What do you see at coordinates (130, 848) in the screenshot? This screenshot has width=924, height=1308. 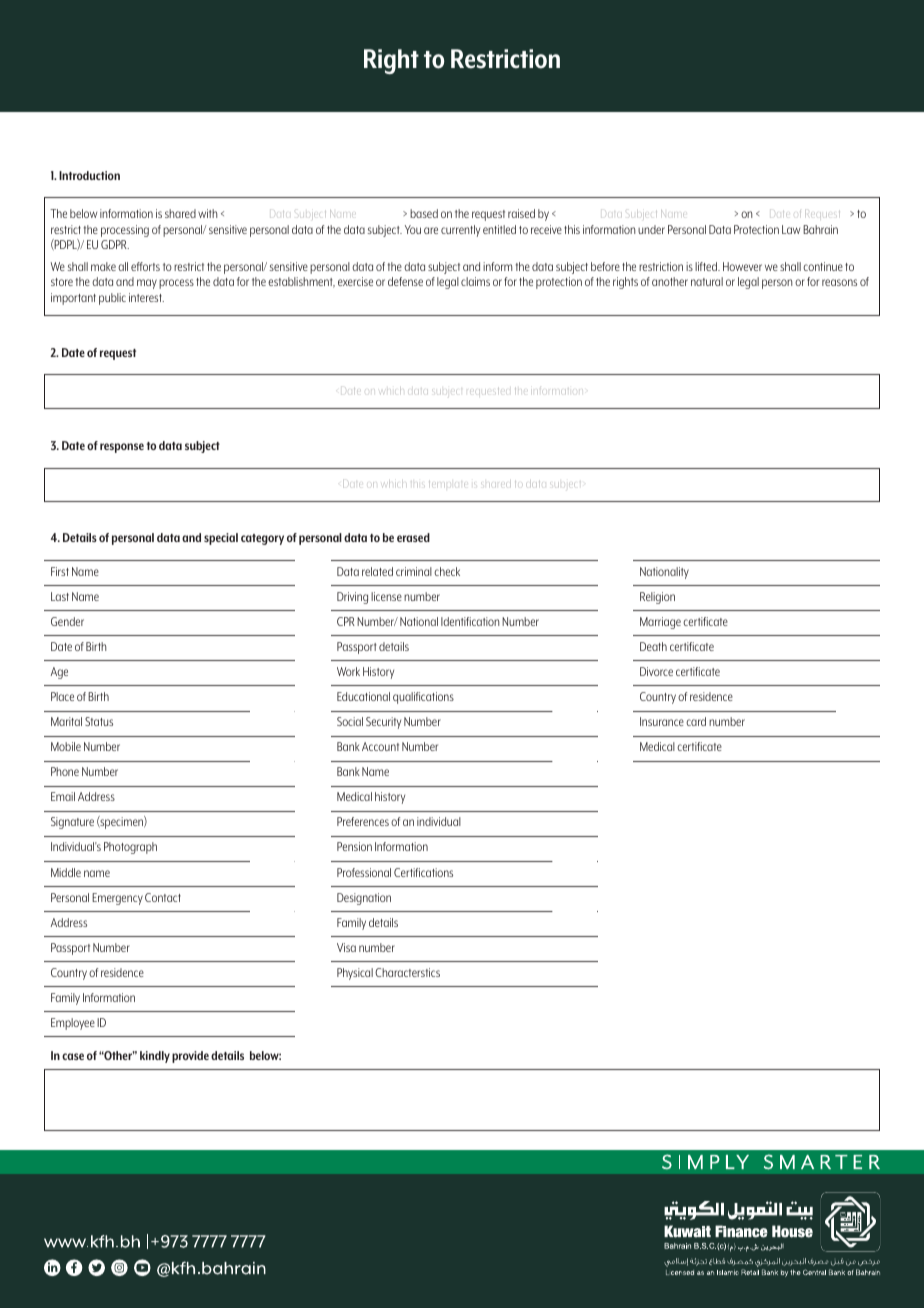 I see `Photograph` at bounding box center [130, 848].
